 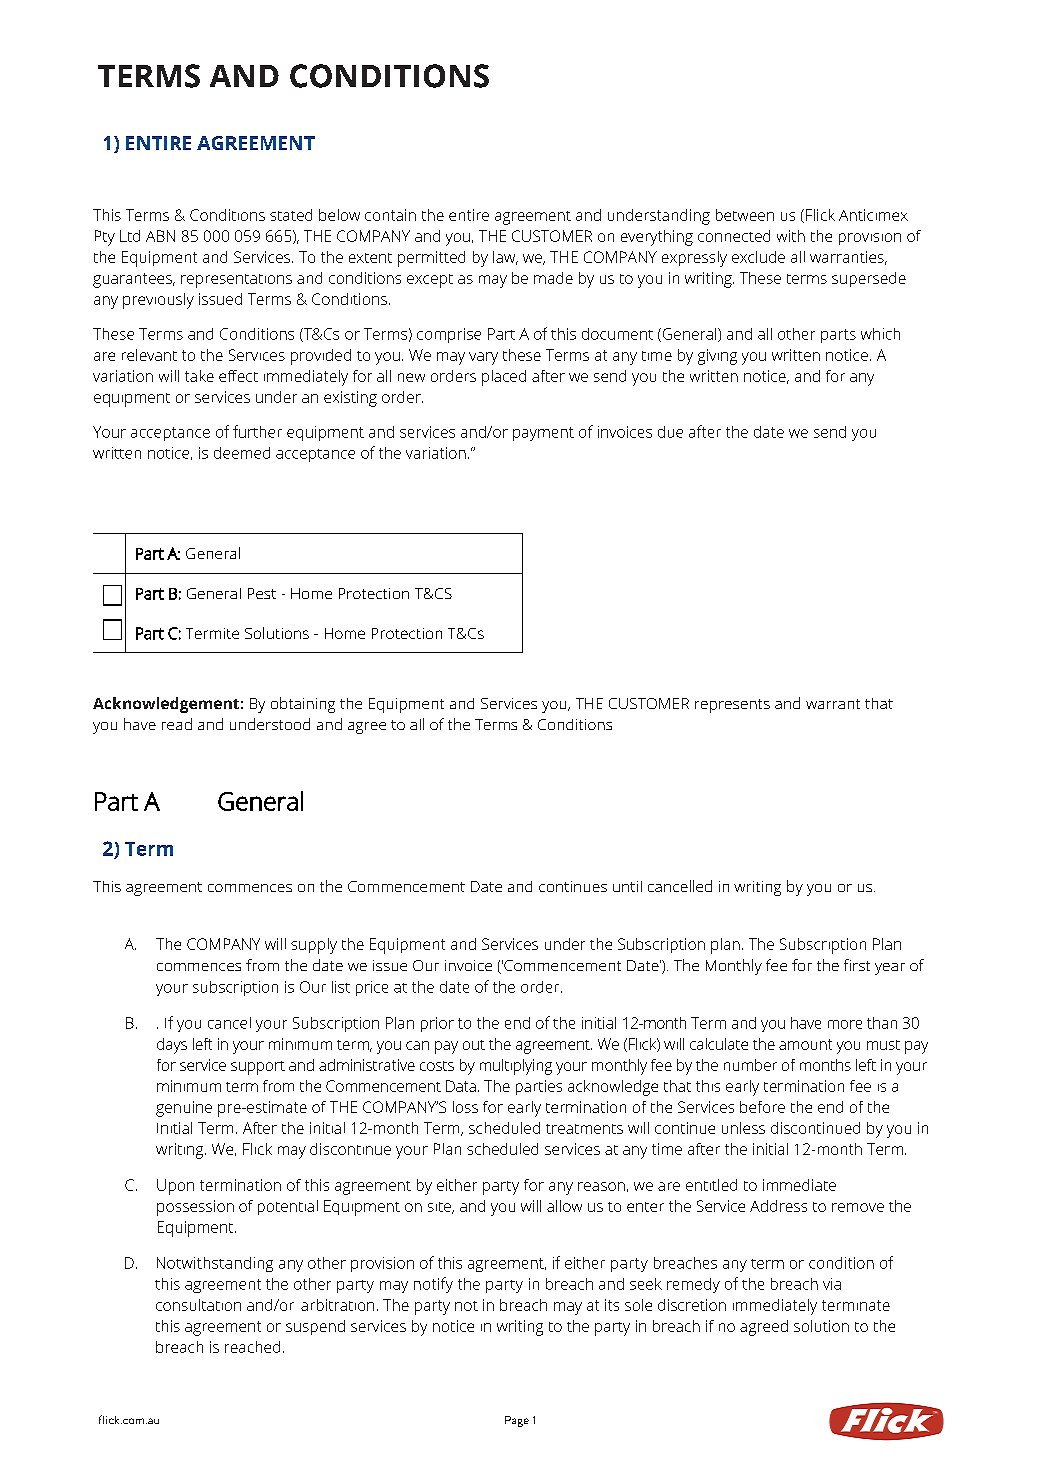 What do you see at coordinates (517, 1421) in the image?
I see `Page` at bounding box center [517, 1421].
